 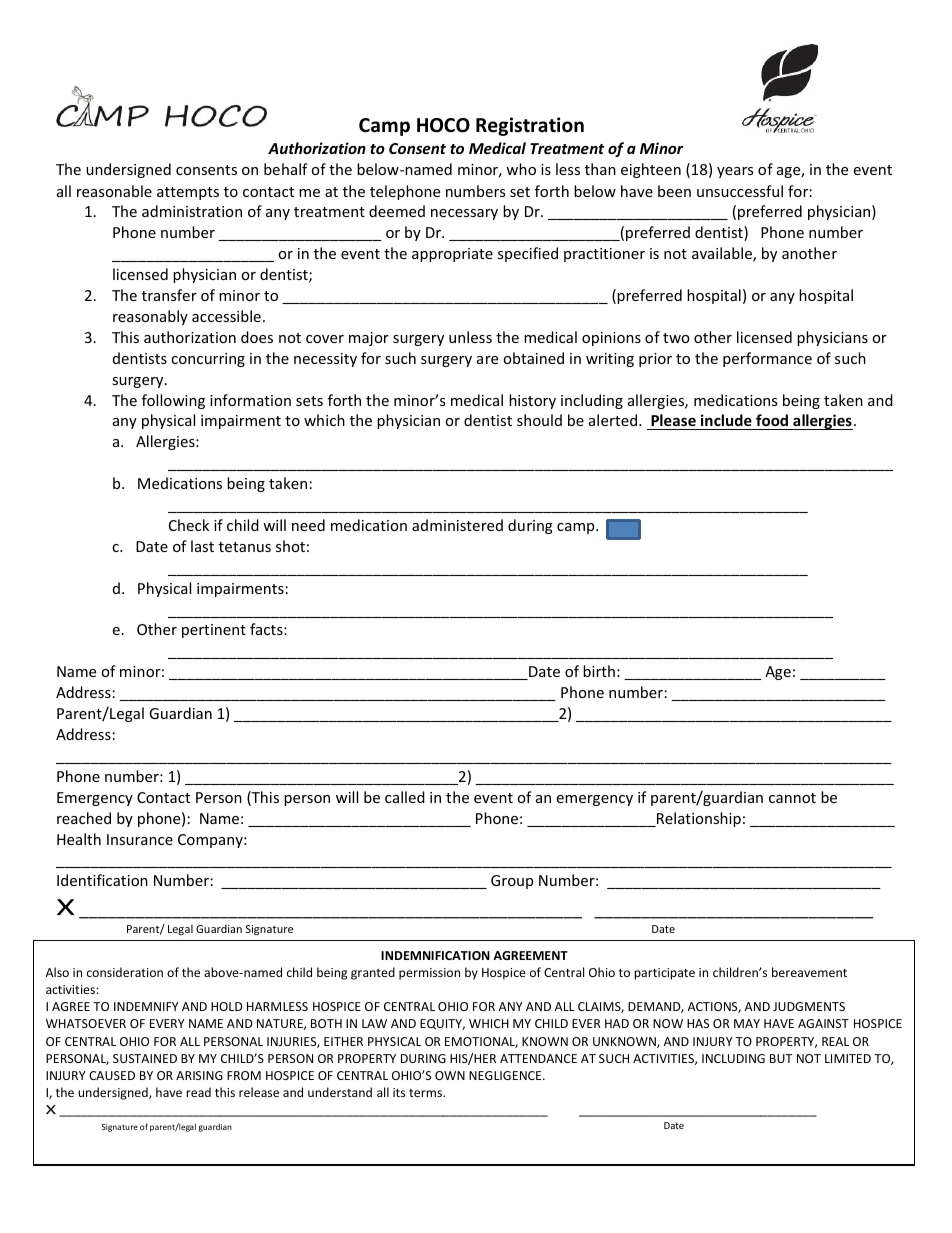 What do you see at coordinates (735, 172) in the image?
I see `years` at bounding box center [735, 172].
